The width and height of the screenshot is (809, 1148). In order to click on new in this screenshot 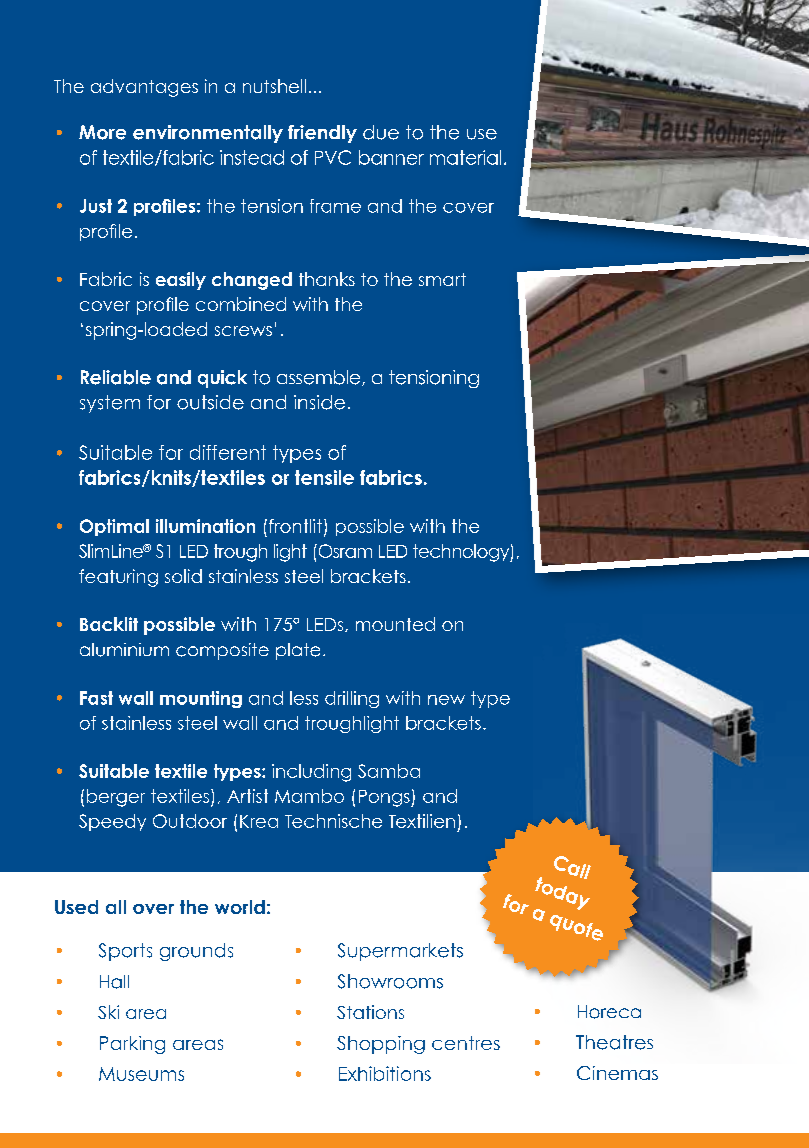, I will do `click(446, 700)`.
